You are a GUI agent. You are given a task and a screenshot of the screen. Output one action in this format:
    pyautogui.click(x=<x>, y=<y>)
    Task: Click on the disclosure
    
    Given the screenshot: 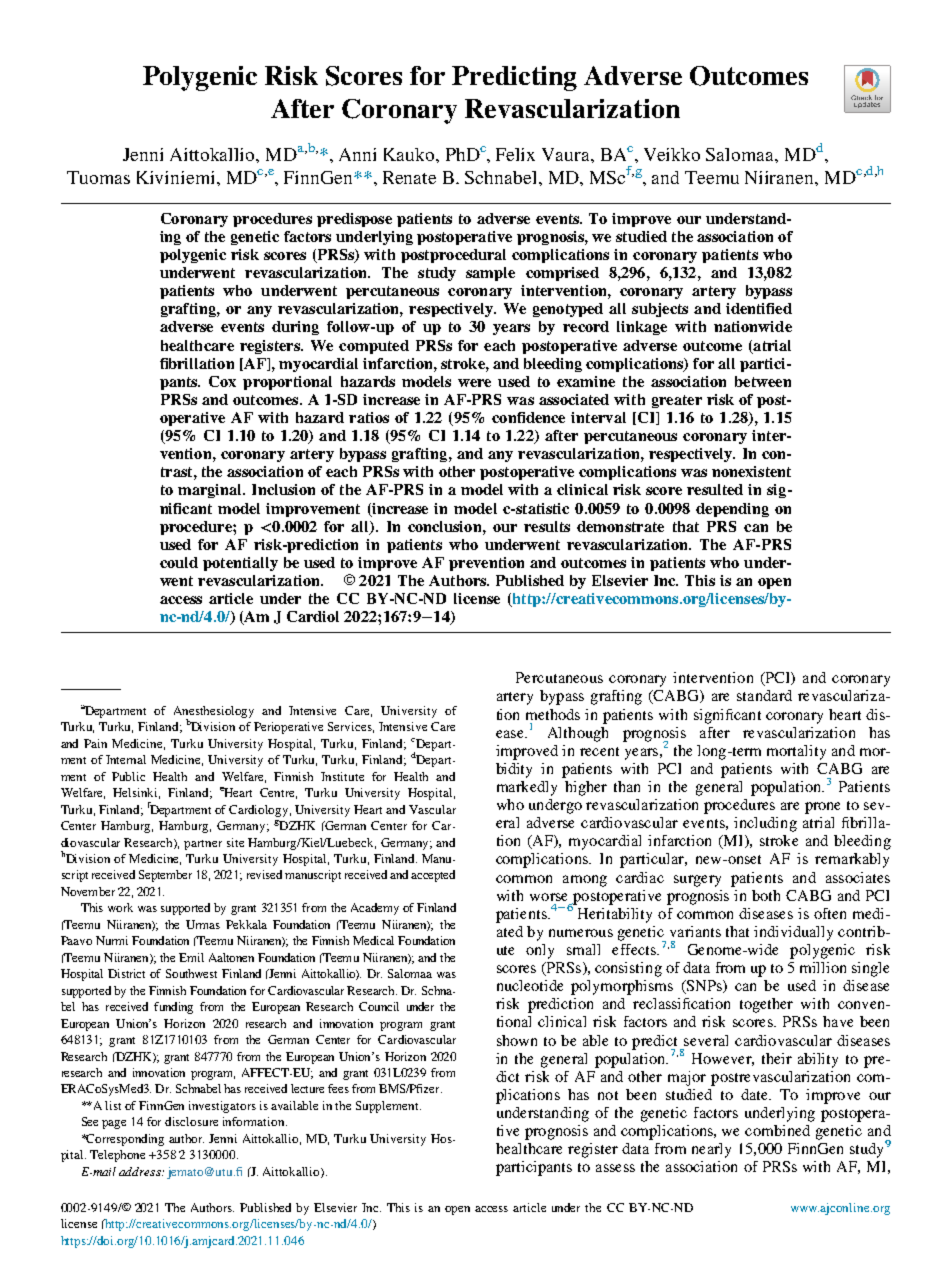 What is the action you would take?
    pyautogui.click(x=191, y=1121)
